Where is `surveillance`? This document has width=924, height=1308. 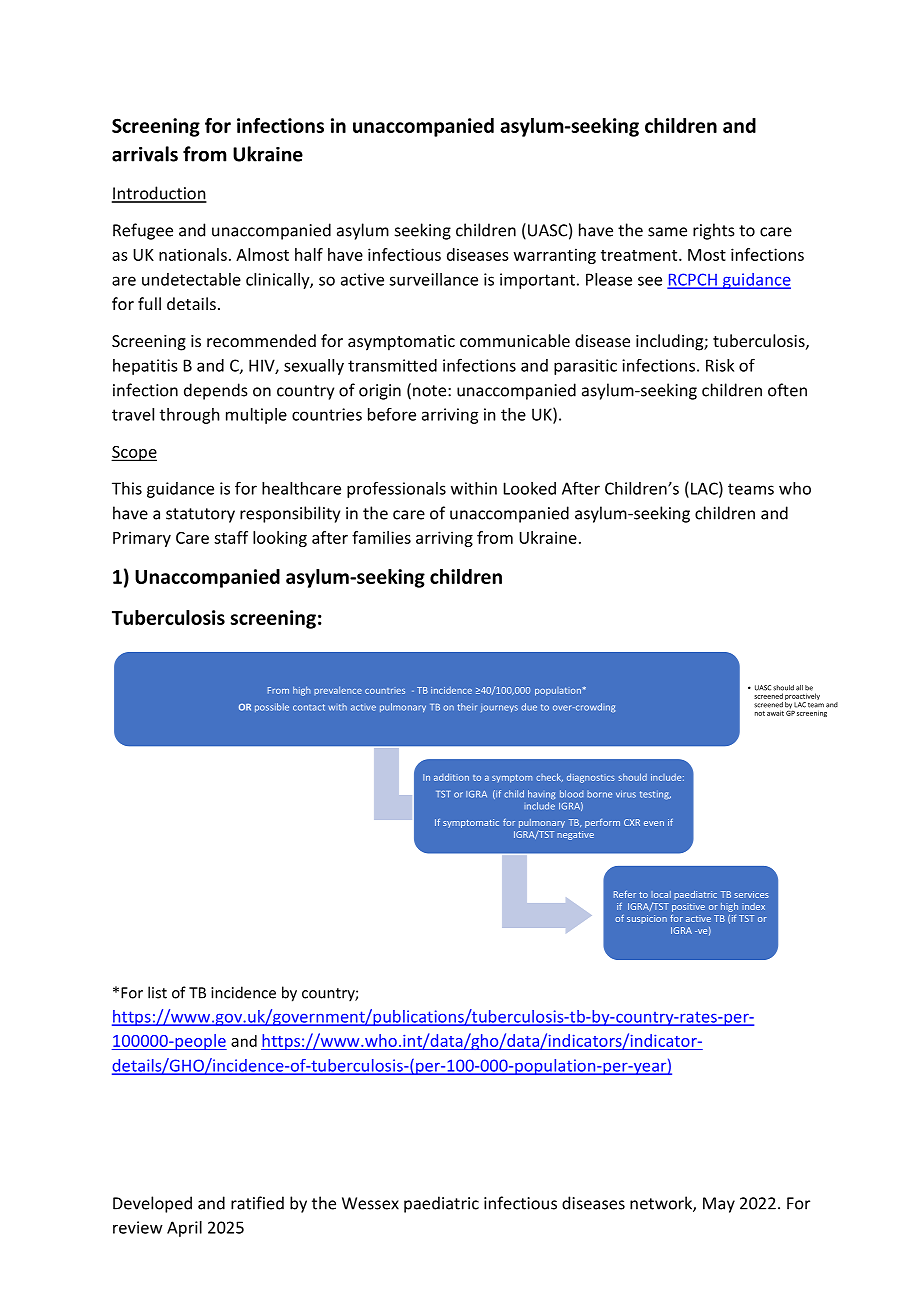
surveillance is located at coordinates (433, 279).
